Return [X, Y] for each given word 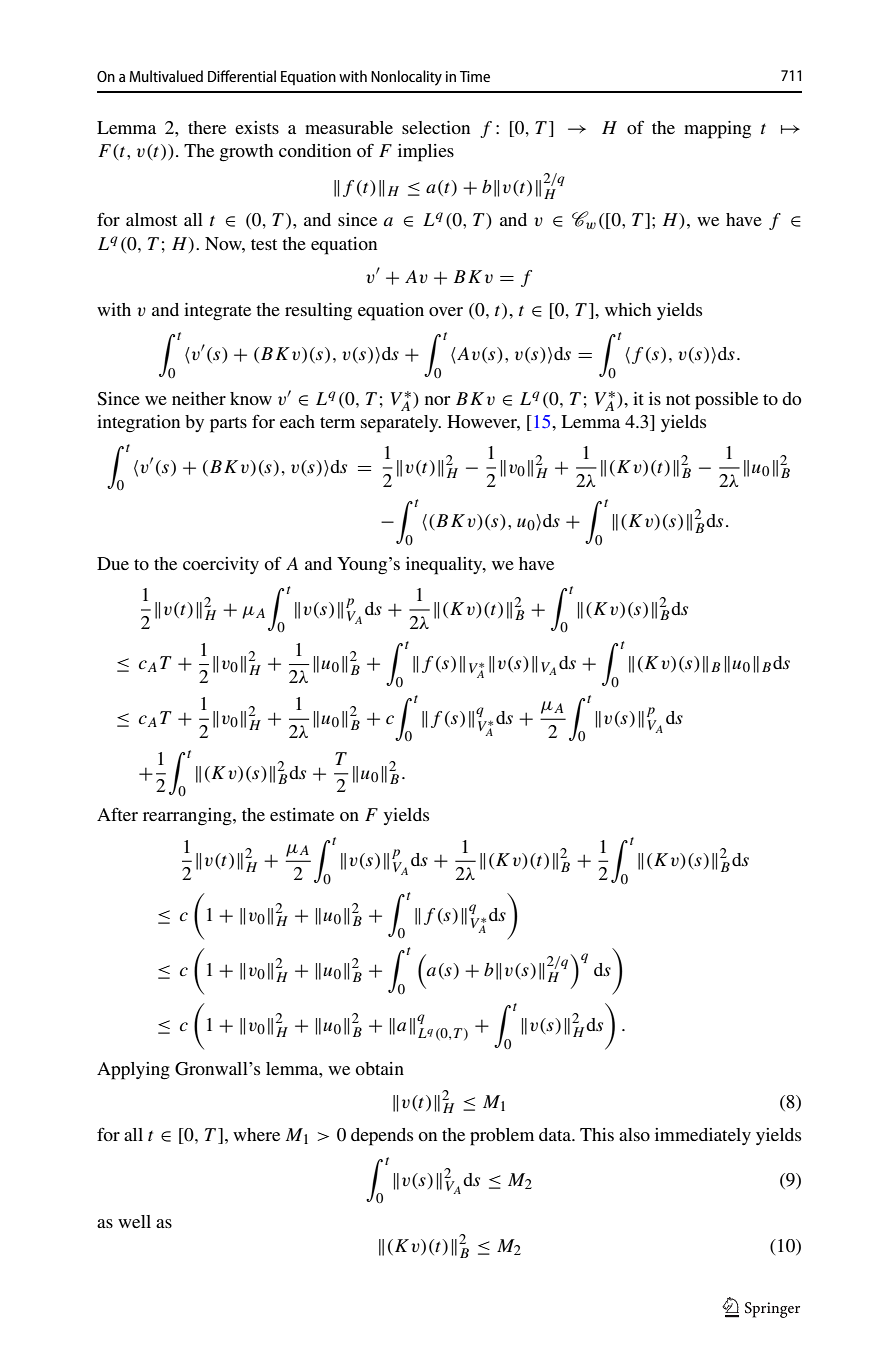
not [678, 399]
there [207, 127]
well [134, 1221]
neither [199, 398]
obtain [379, 1068]
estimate [302, 814]
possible [726, 401]
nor [437, 400]
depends [382, 1137]
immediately [703, 1136]
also [634, 1134]
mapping [717, 130]
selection [436, 127]
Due [113, 563]
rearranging [188, 817]
